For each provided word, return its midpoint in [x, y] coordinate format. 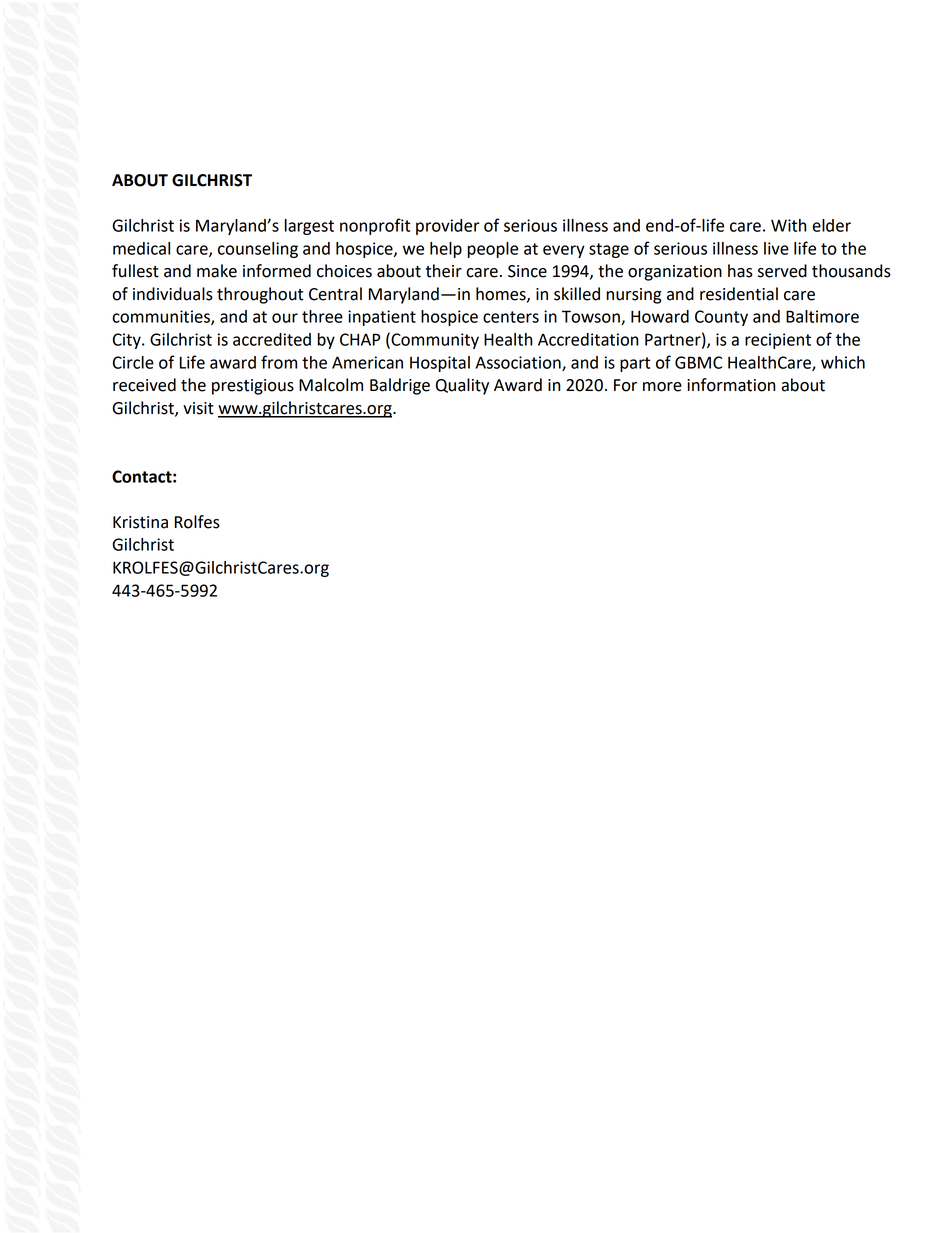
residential [739, 294]
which [843, 362]
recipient [778, 341]
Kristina [140, 522]
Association [519, 363]
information [731, 385]
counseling [258, 250]
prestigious [253, 387]
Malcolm [331, 385]
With [789, 225]
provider [448, 227]
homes [502, 294]
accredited [272, 339]
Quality [462, 386]
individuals [173, 294]
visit [198, 408]
